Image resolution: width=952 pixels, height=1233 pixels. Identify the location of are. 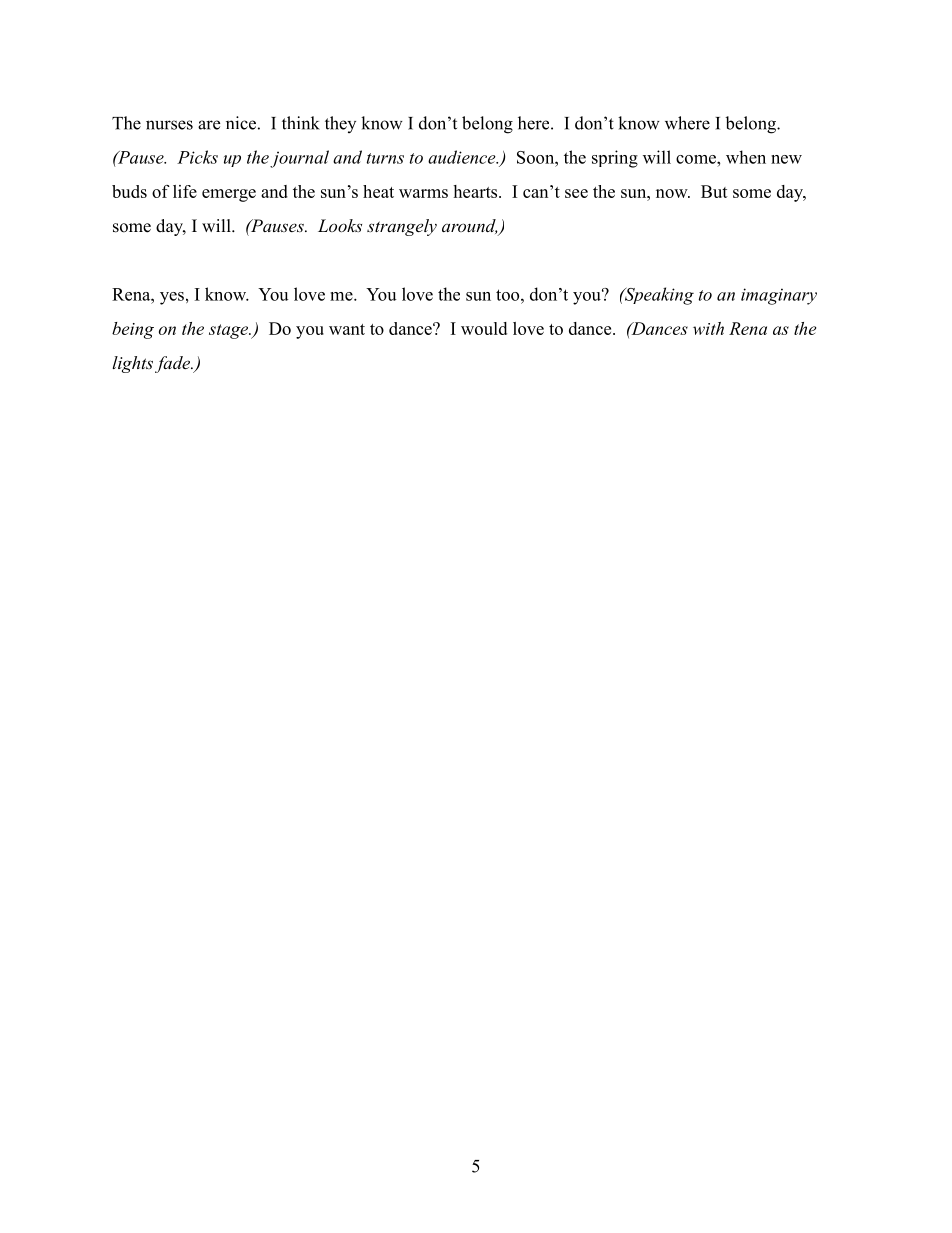
(209, 125).
